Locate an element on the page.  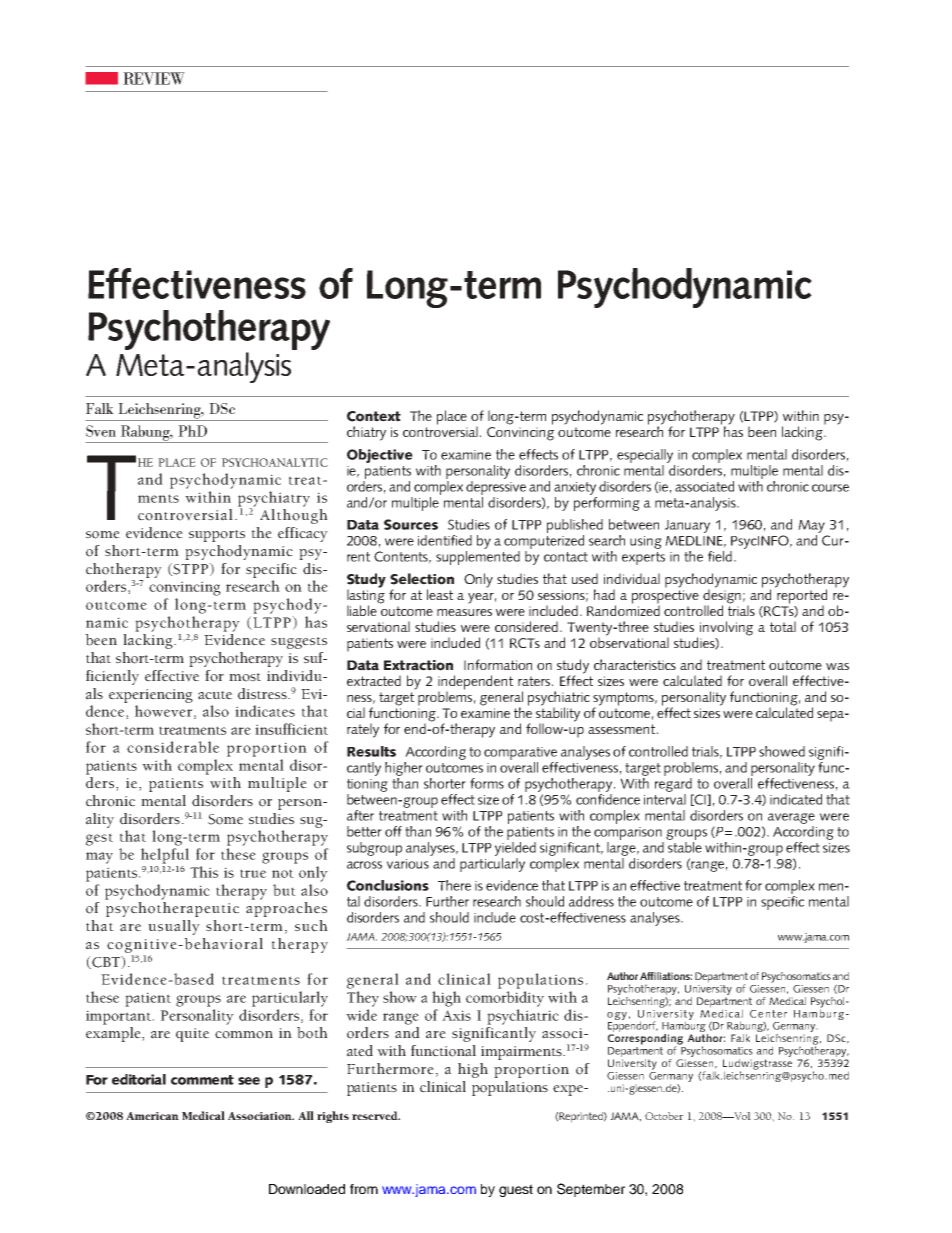
measures is located at coordinates (464, 612).
